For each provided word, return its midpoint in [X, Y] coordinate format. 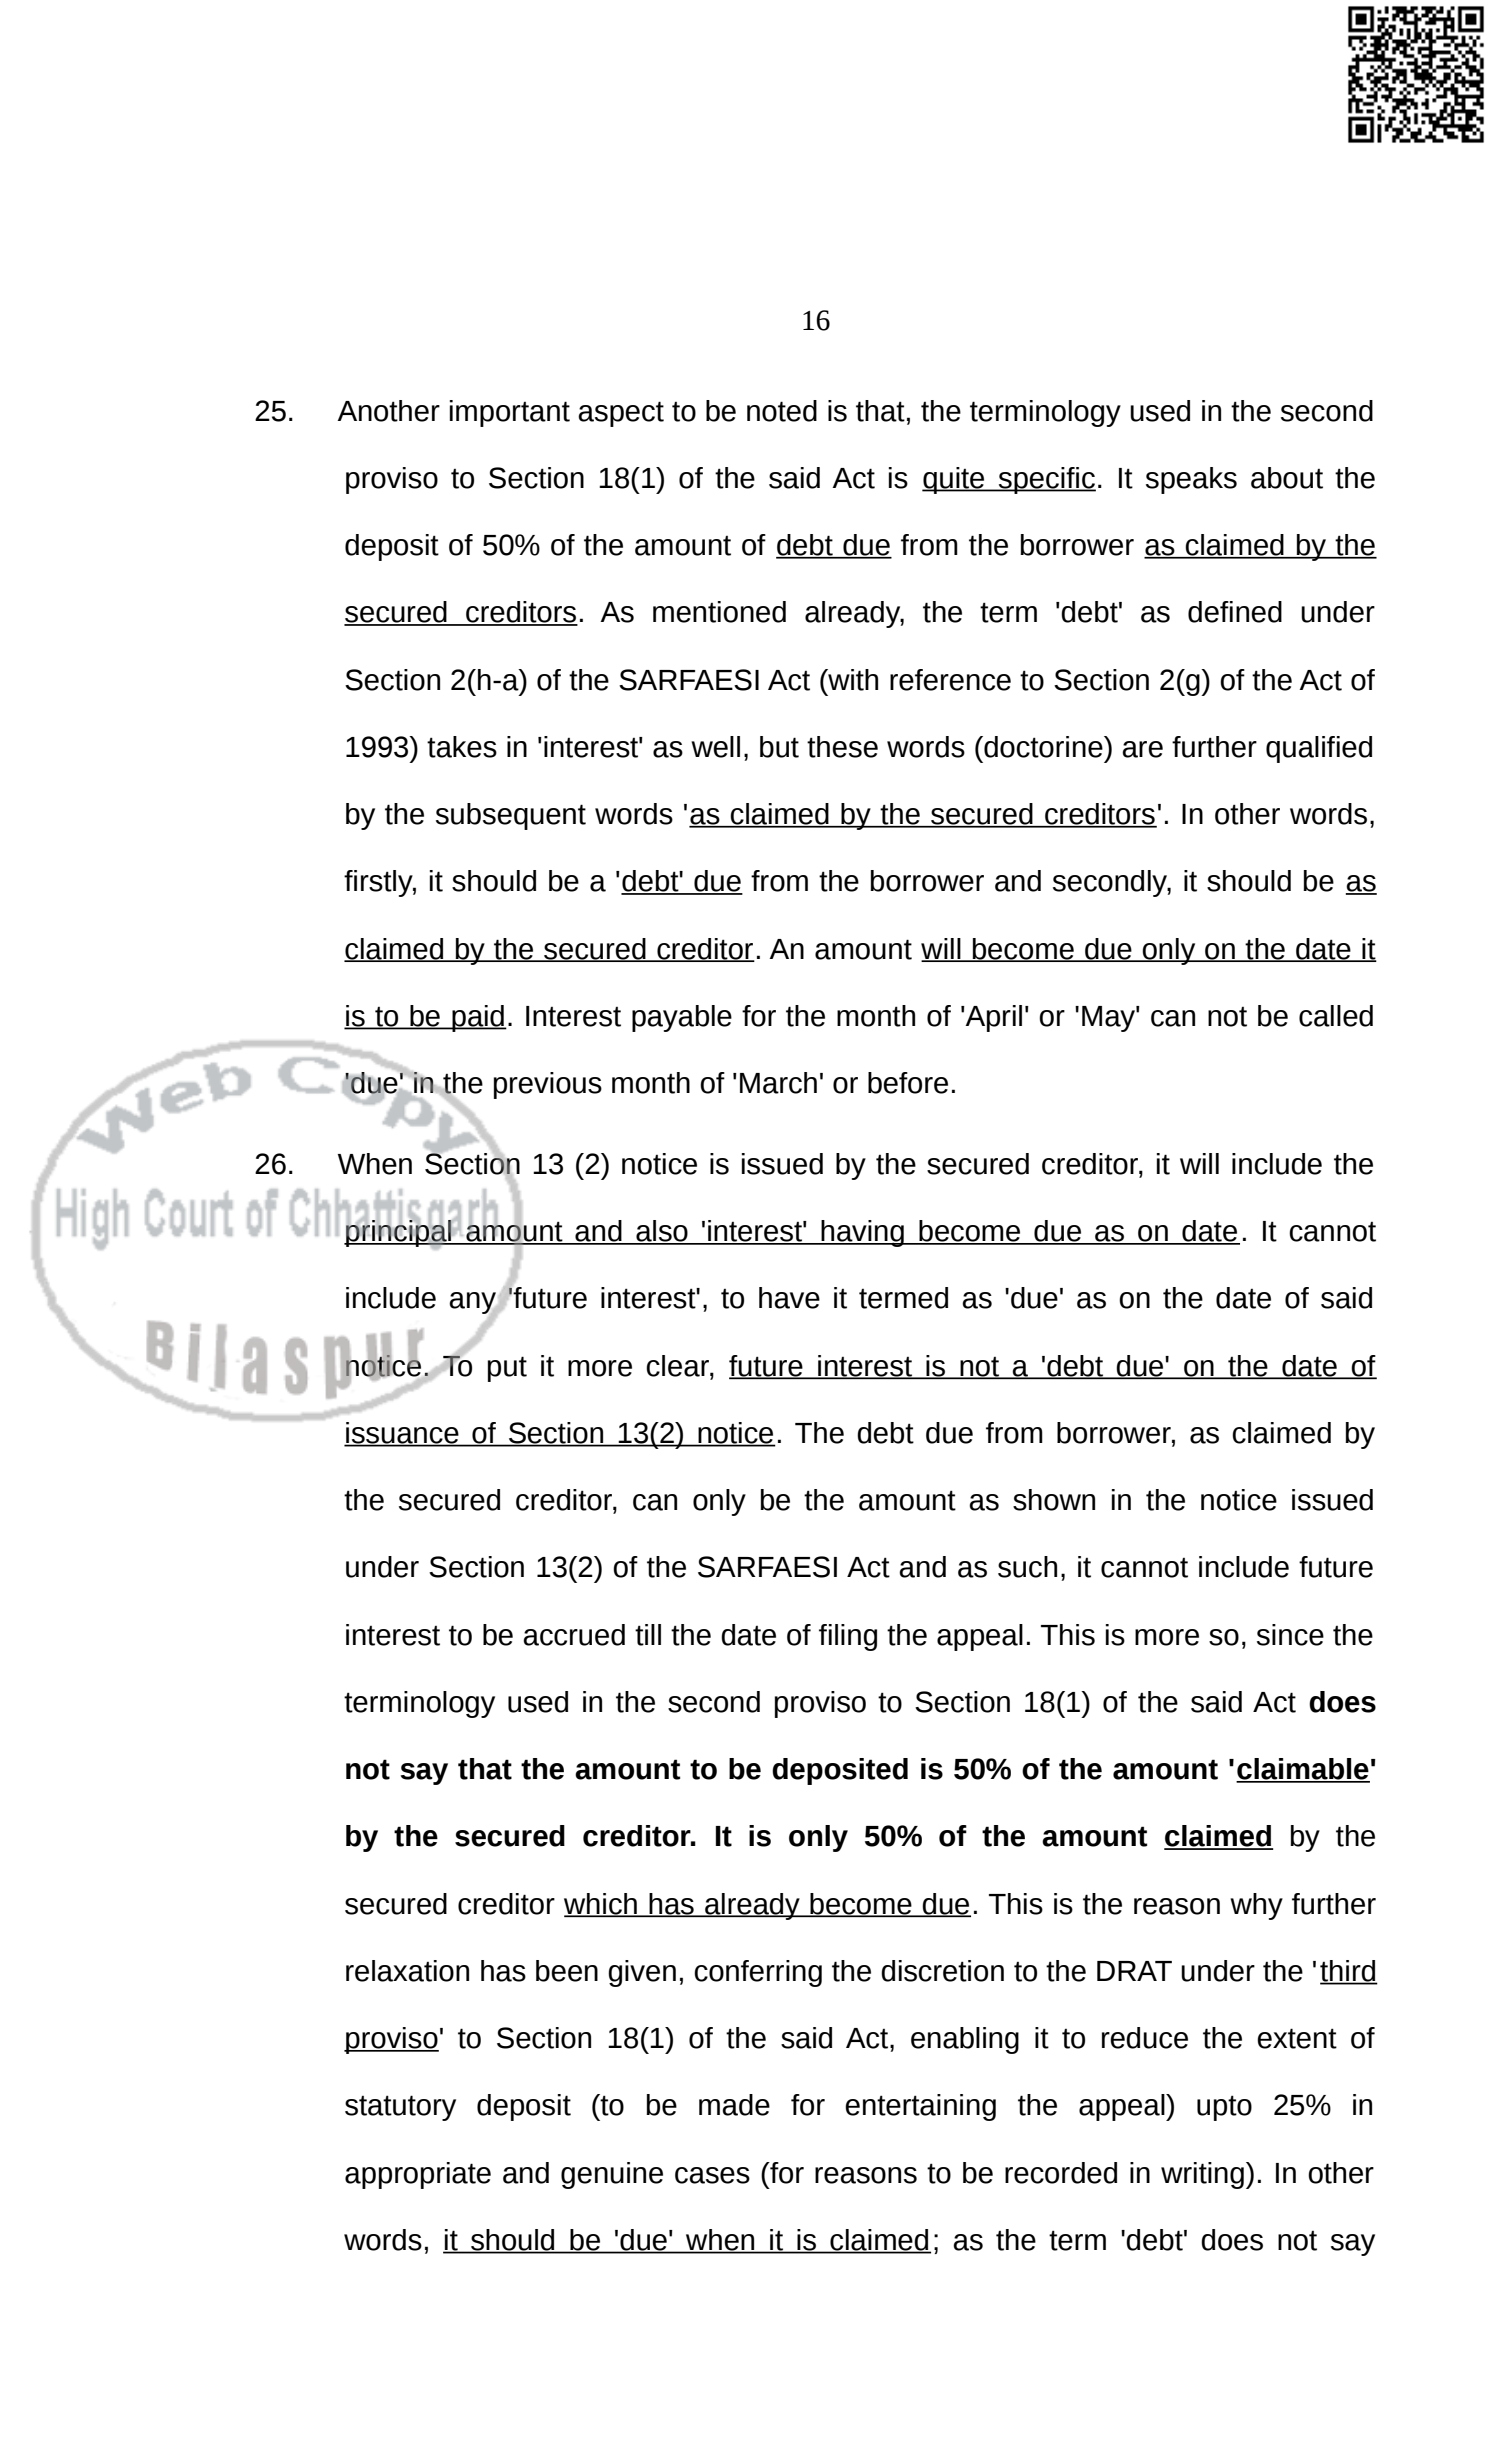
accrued [574, 1635]
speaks [1191, 480]
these [842, 747]
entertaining [920, 2107]
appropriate [418, 2175]
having [862, 1233]
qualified [1319, 749]
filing [848, 1637]
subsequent [511, 816]
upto [1224, 2108]
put [507, 1369]
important [510, 413]
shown [1054, 1500]
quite [954, 480]
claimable [1303, 1770]
